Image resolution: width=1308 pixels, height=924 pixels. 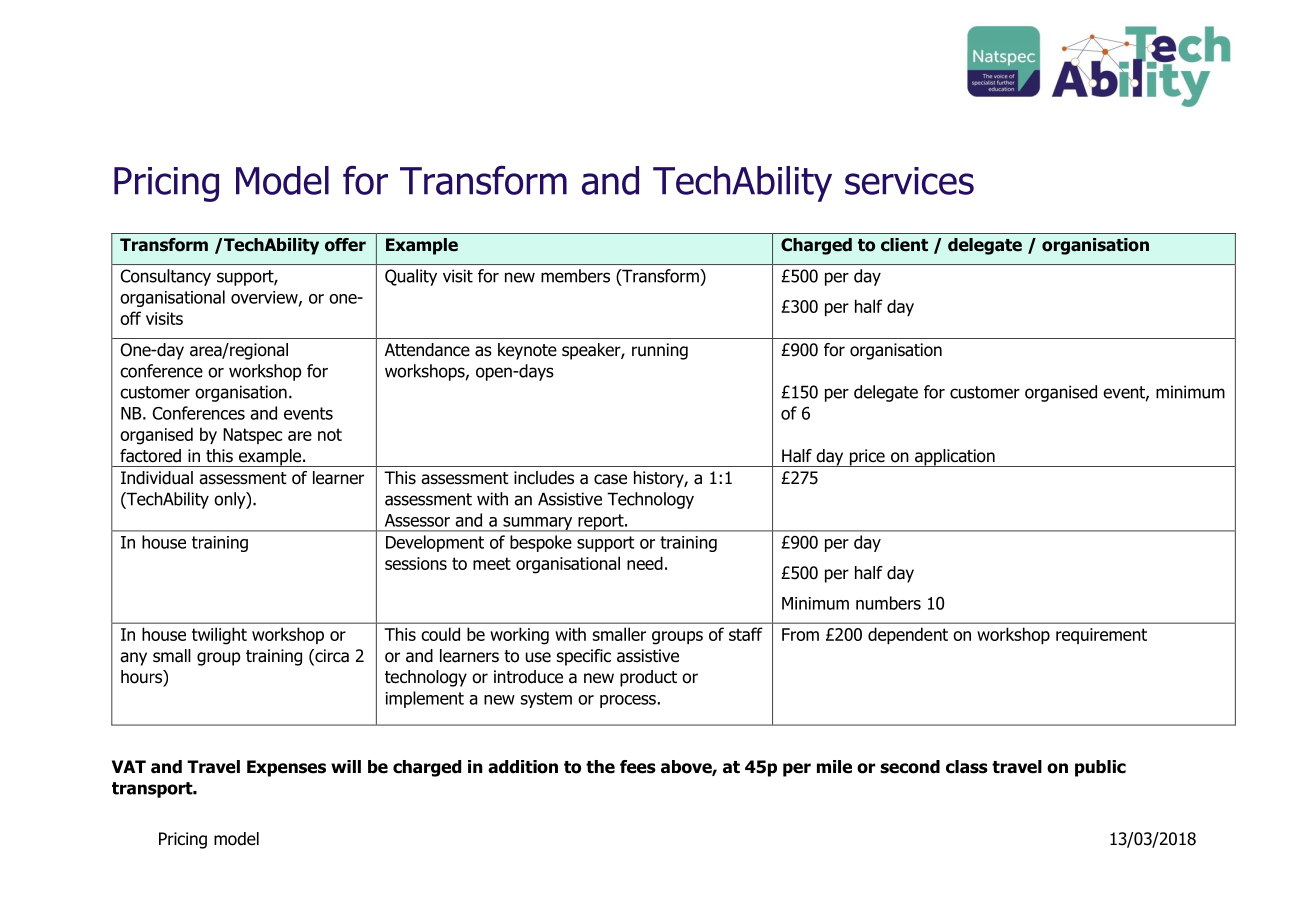 What do you see at coordinates (955, 458) in the screenshot?
I see `application` at bounding box center [955, 458].
